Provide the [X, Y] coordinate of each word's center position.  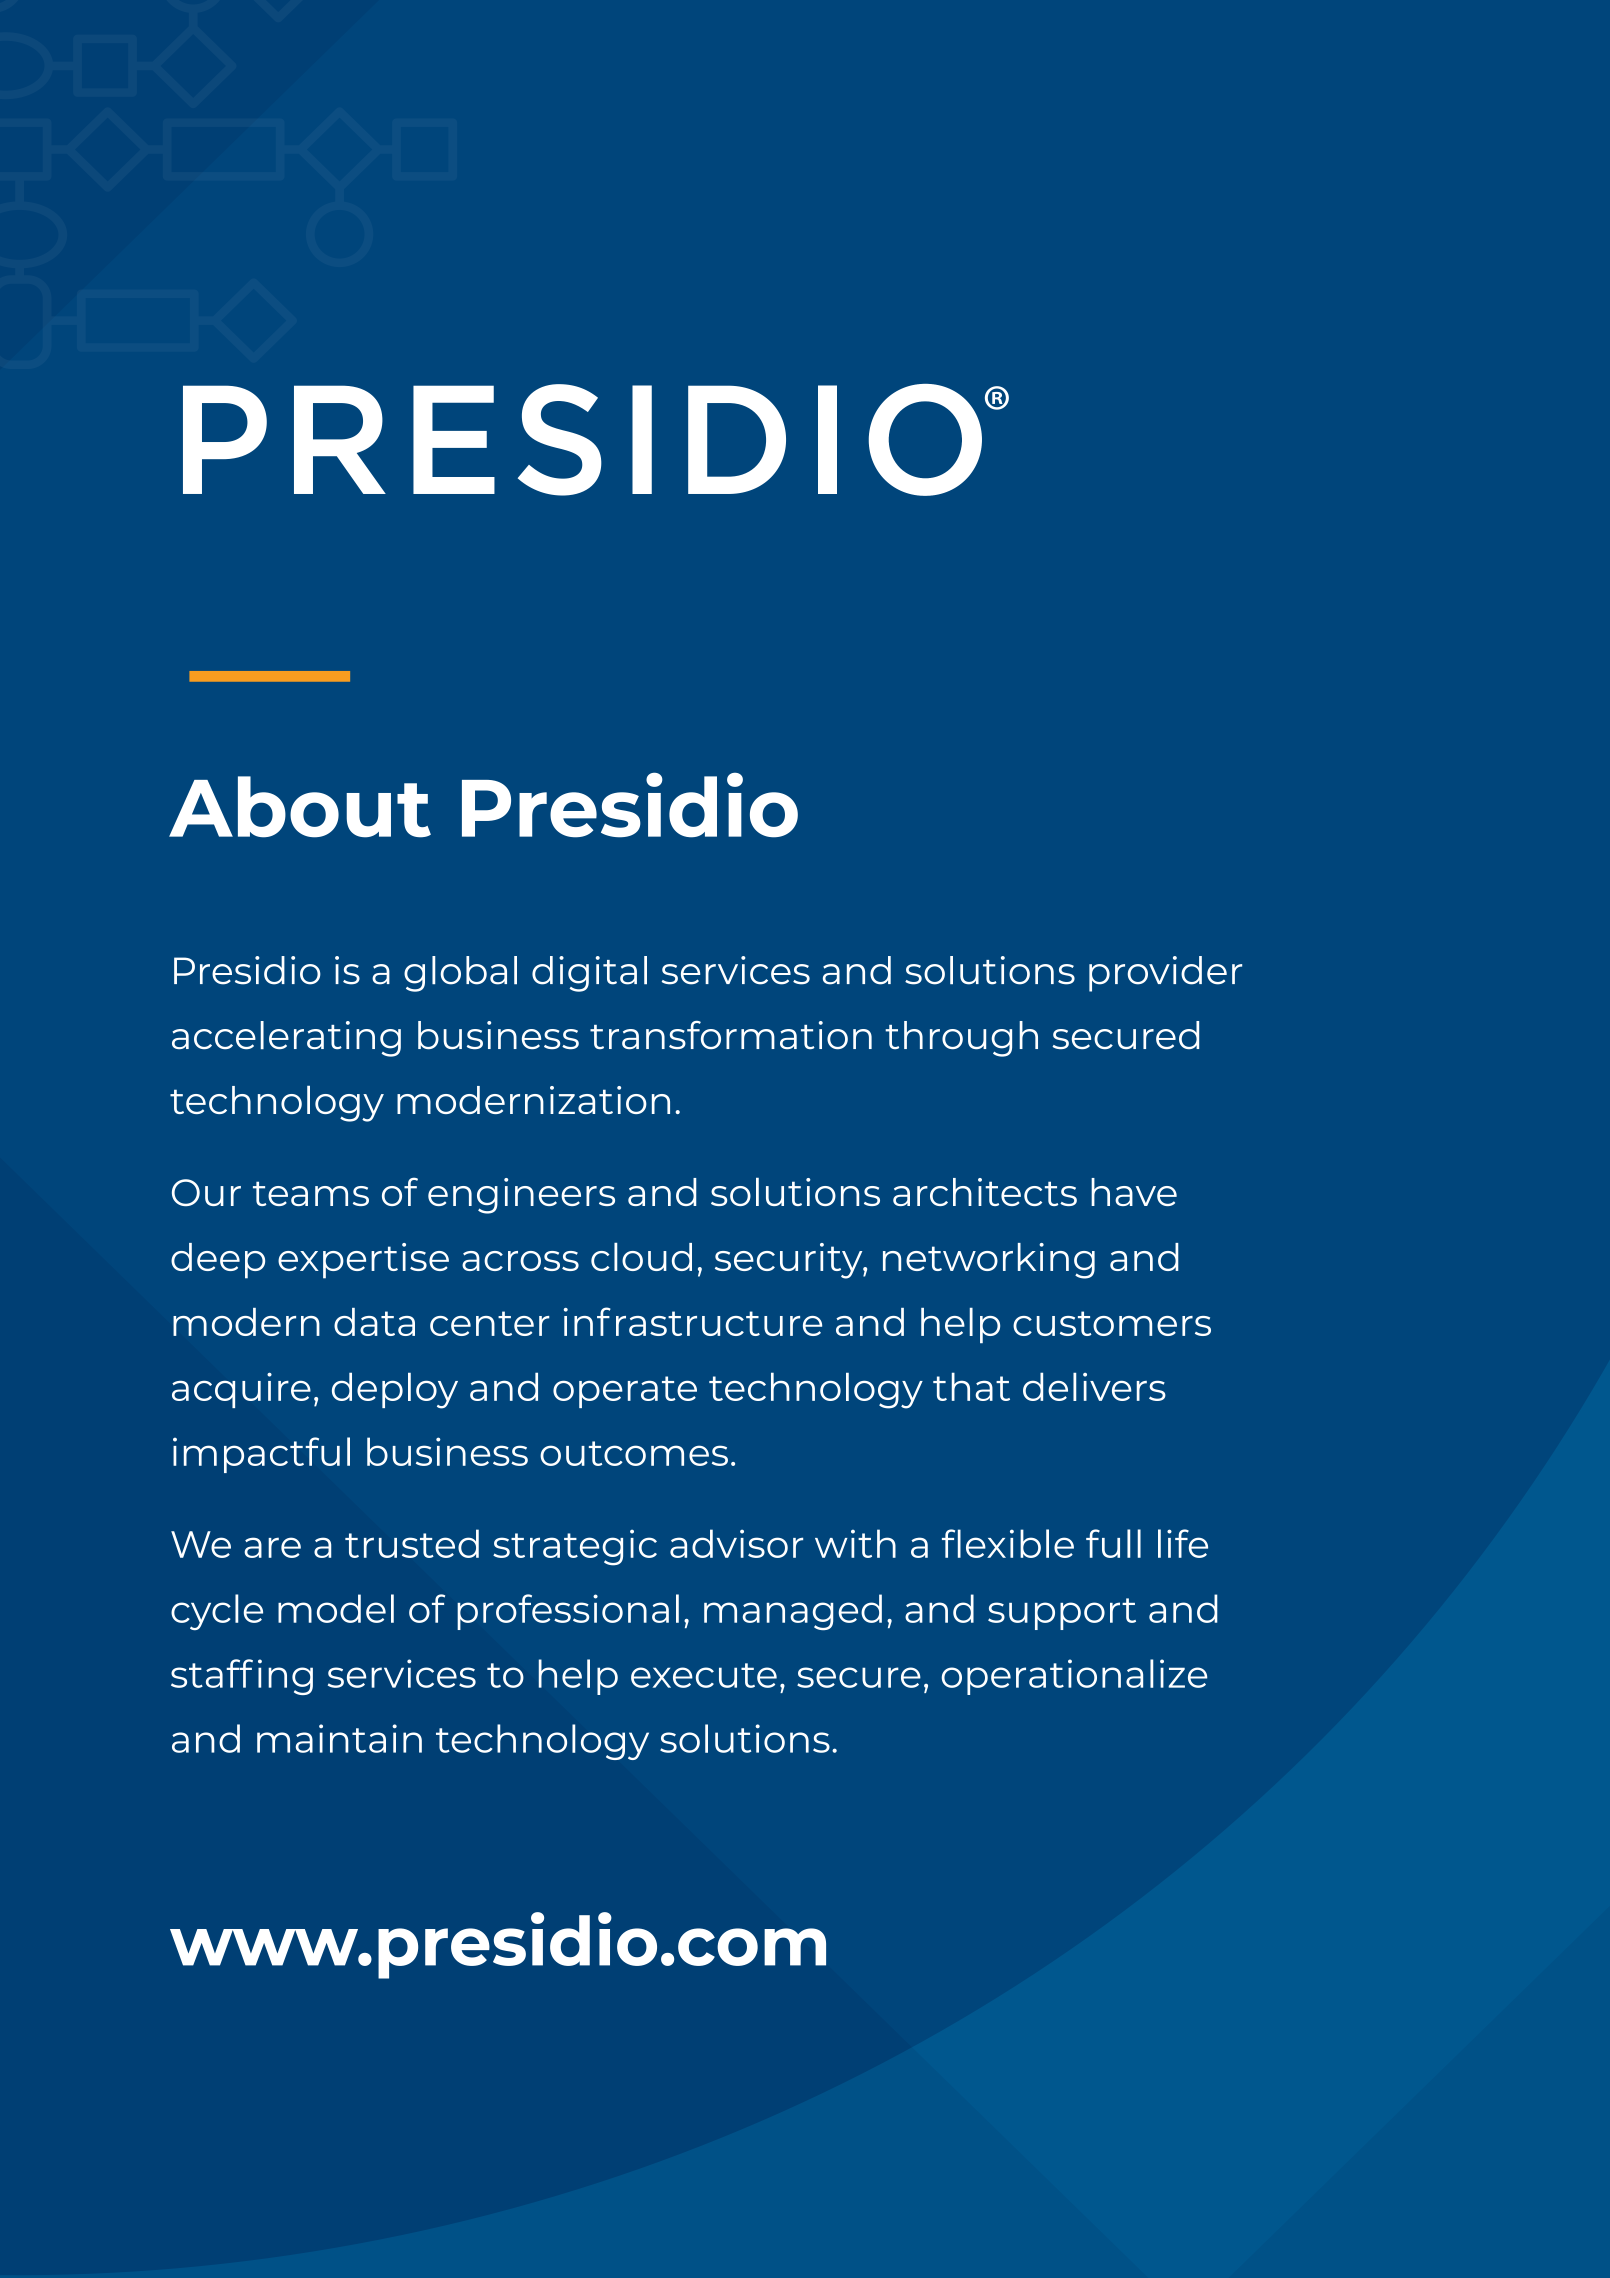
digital [589, 974]
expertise [363, 1261]
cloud [641, 1257]
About [300, 807]
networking [989, 1261]
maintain [339, 1738]
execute [704, 1675]
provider [1165, 974]
